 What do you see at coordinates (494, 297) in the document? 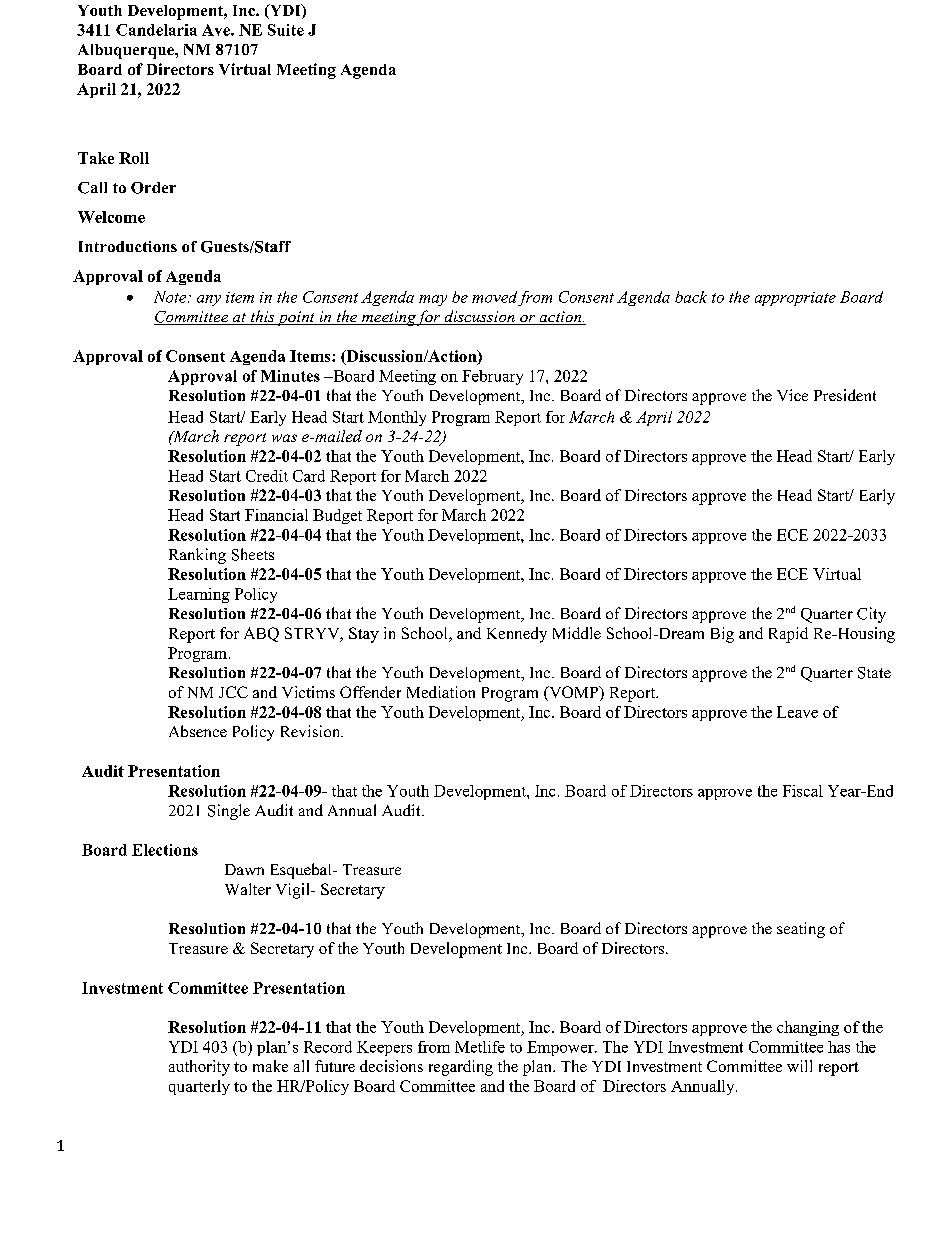
I see `moved` at bounding box center [494, 297].
